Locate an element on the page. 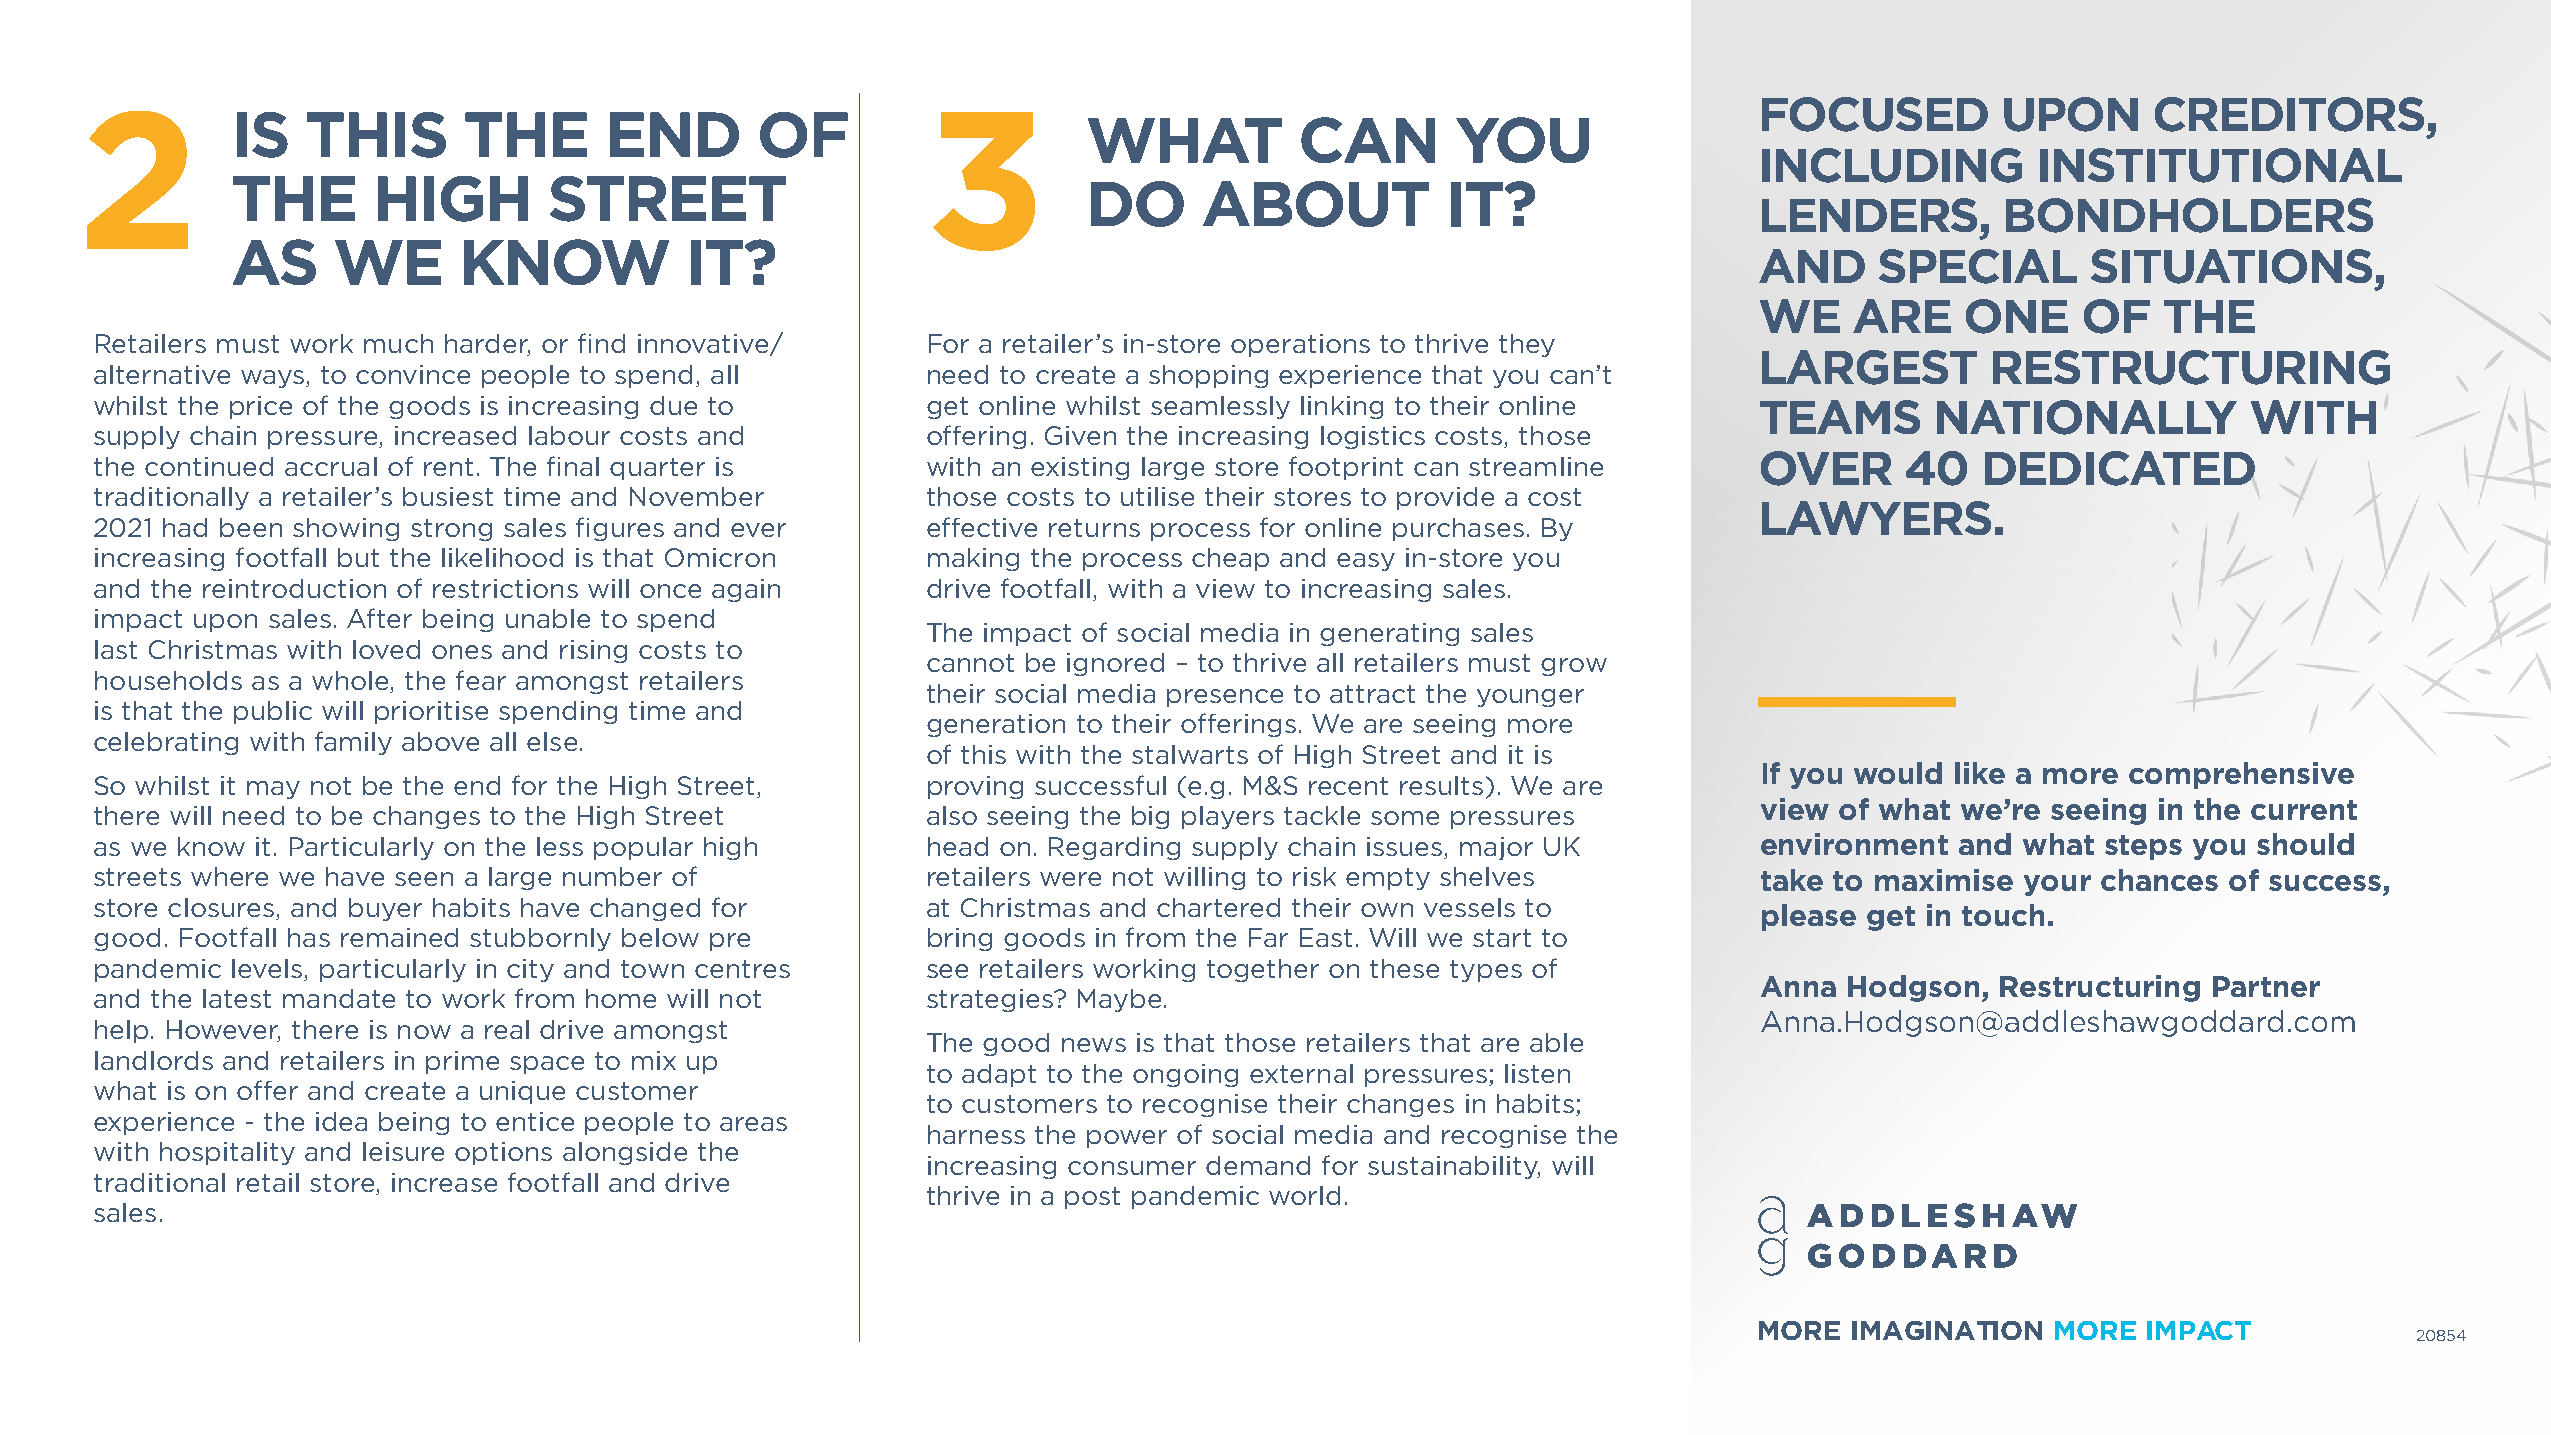 This page has height=1435, width=2551. LAWYERS is located at coordinates (1876, 518).
